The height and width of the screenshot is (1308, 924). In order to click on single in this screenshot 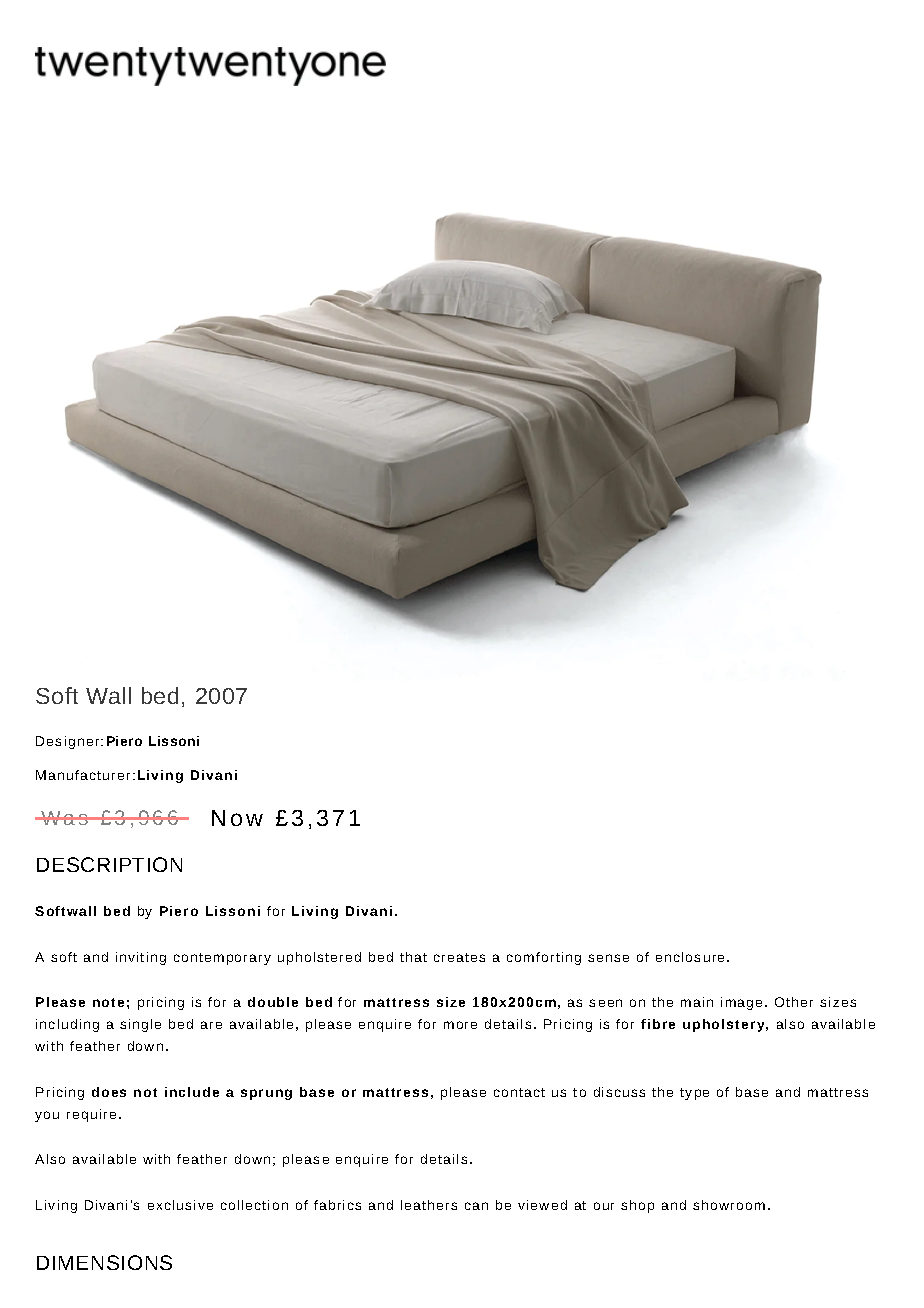, I will do `click(140, 1025)`.
